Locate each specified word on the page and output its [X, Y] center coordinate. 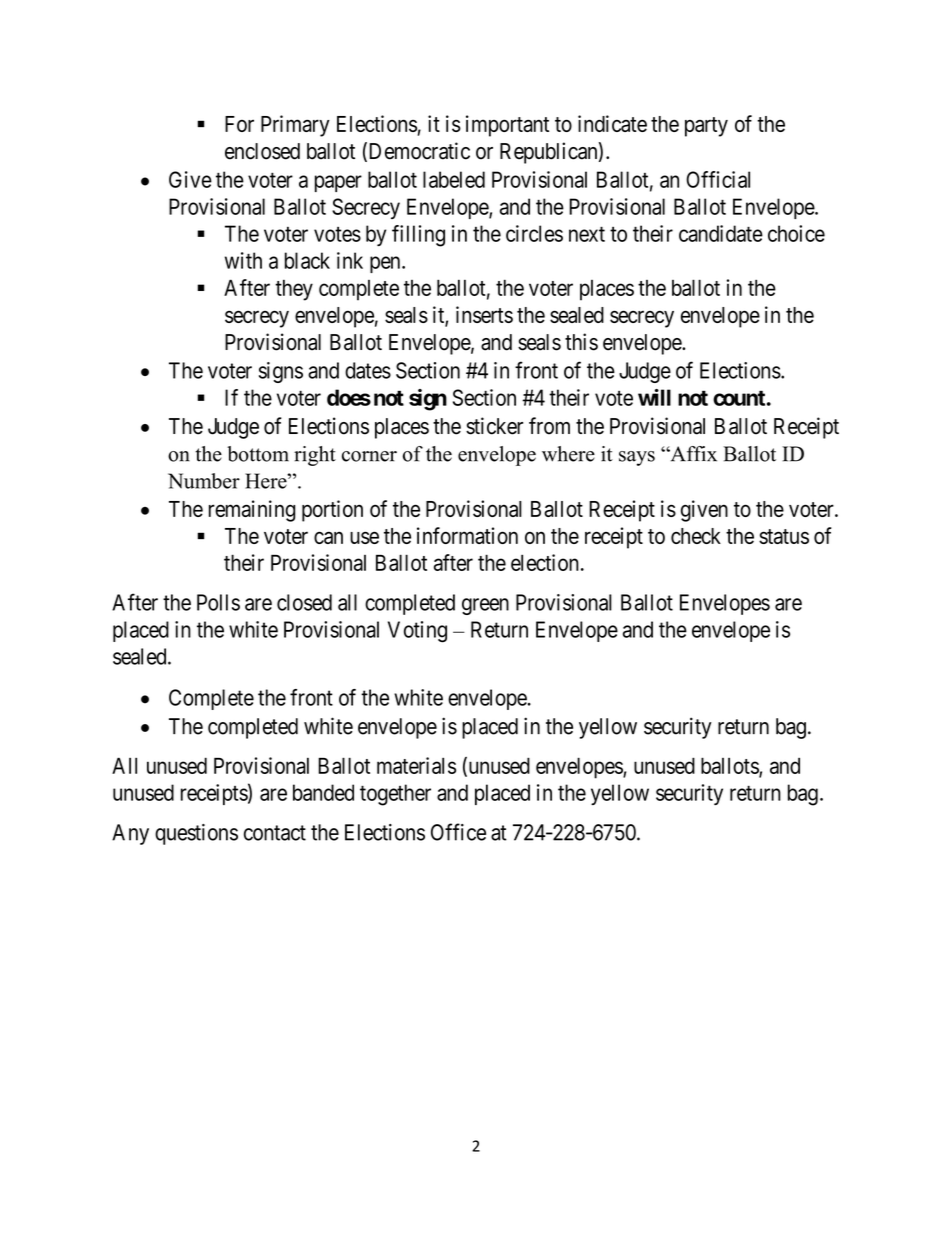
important [507, 126]
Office [458, 832]
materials [416, 765]
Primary [295, 126]
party [706, 127]
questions [196, 834]
